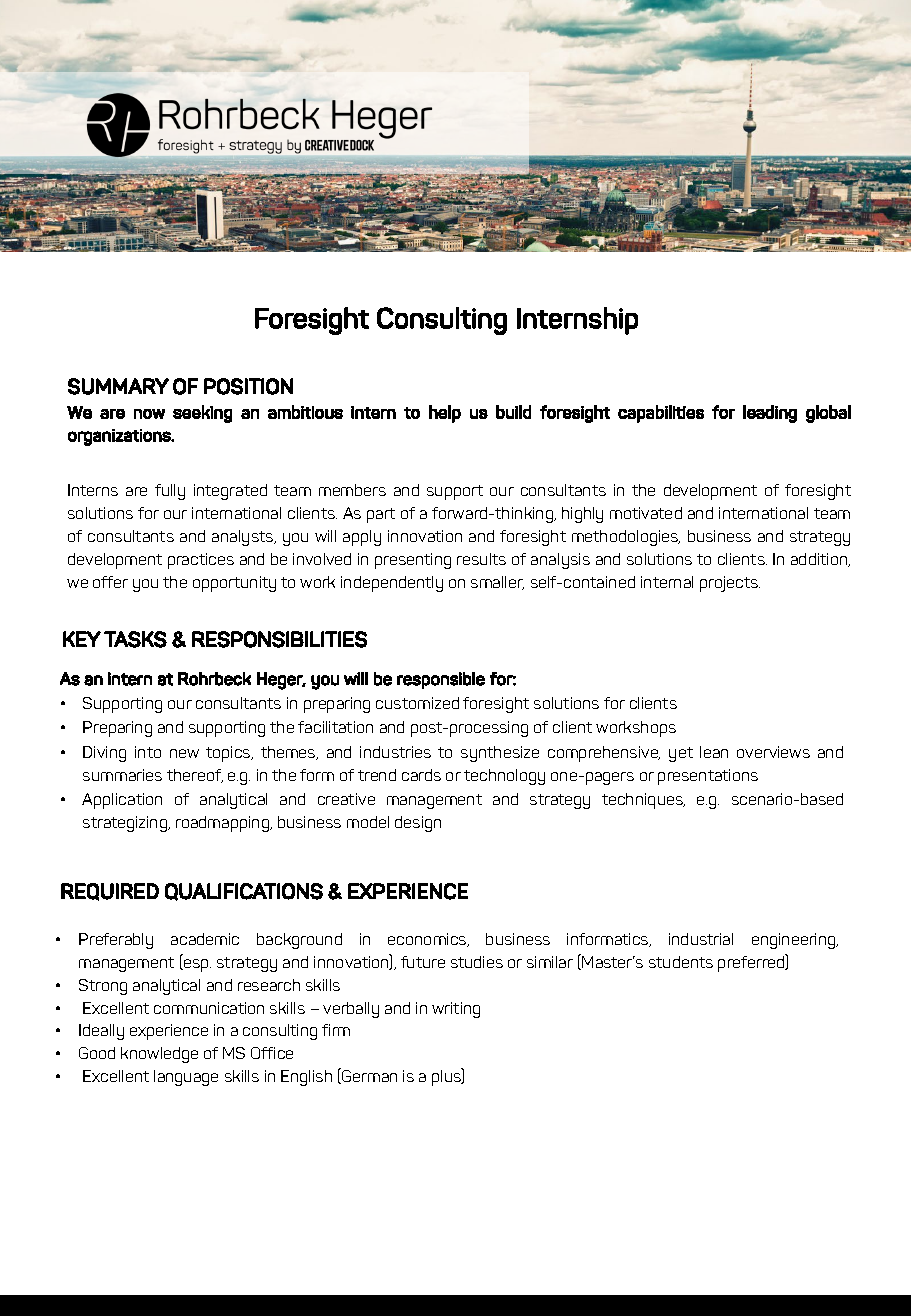 This page has width=911, height=1316. What do you see at coordinates (714, 752) in the page?
I see `lean` at bounding box center [714, 752].
